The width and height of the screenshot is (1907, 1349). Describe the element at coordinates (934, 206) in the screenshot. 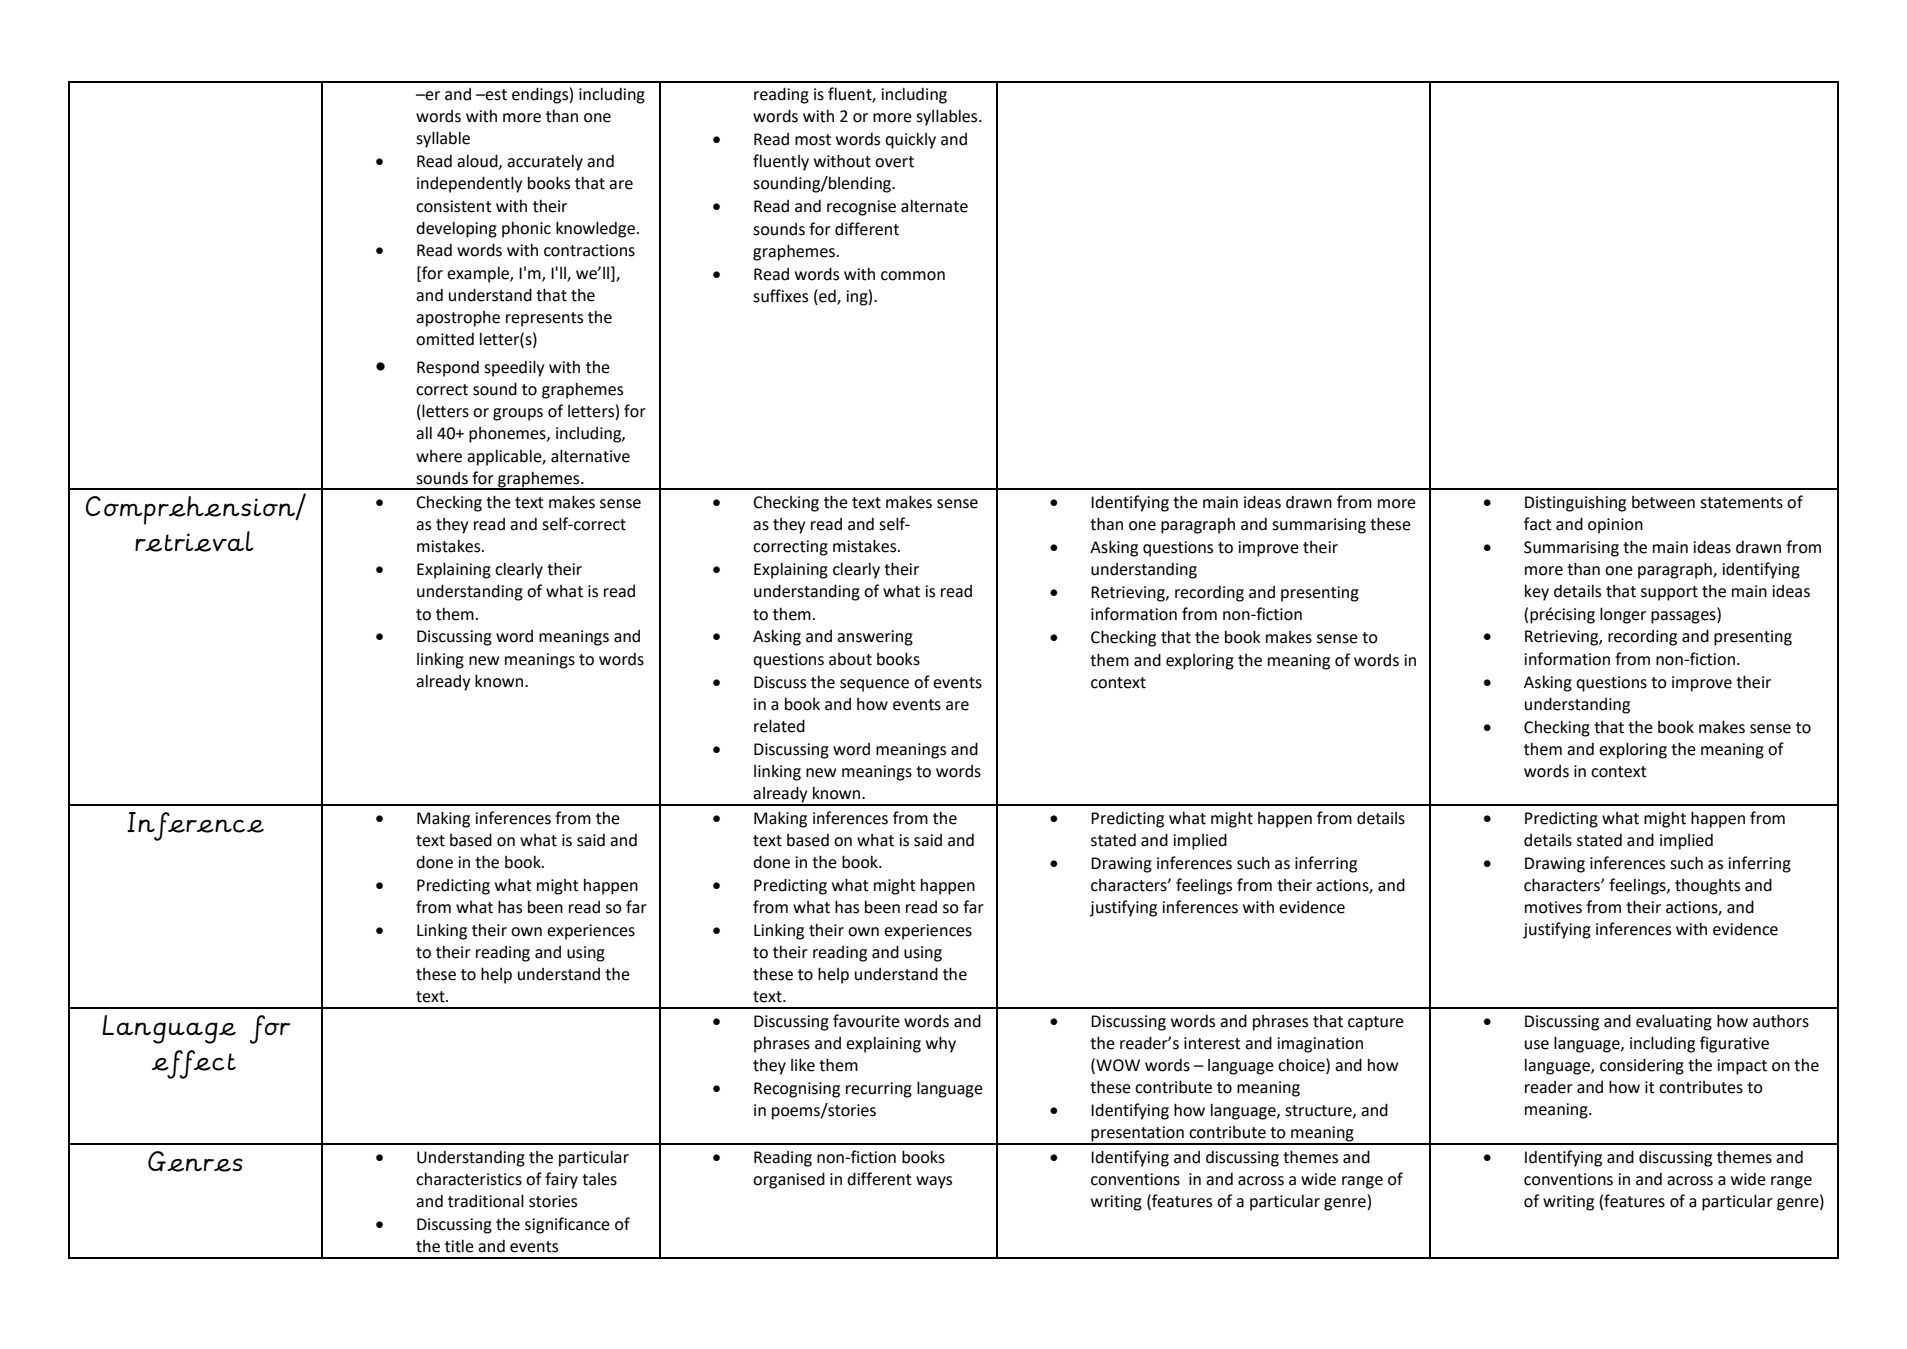

I see `alternate` at that location.
